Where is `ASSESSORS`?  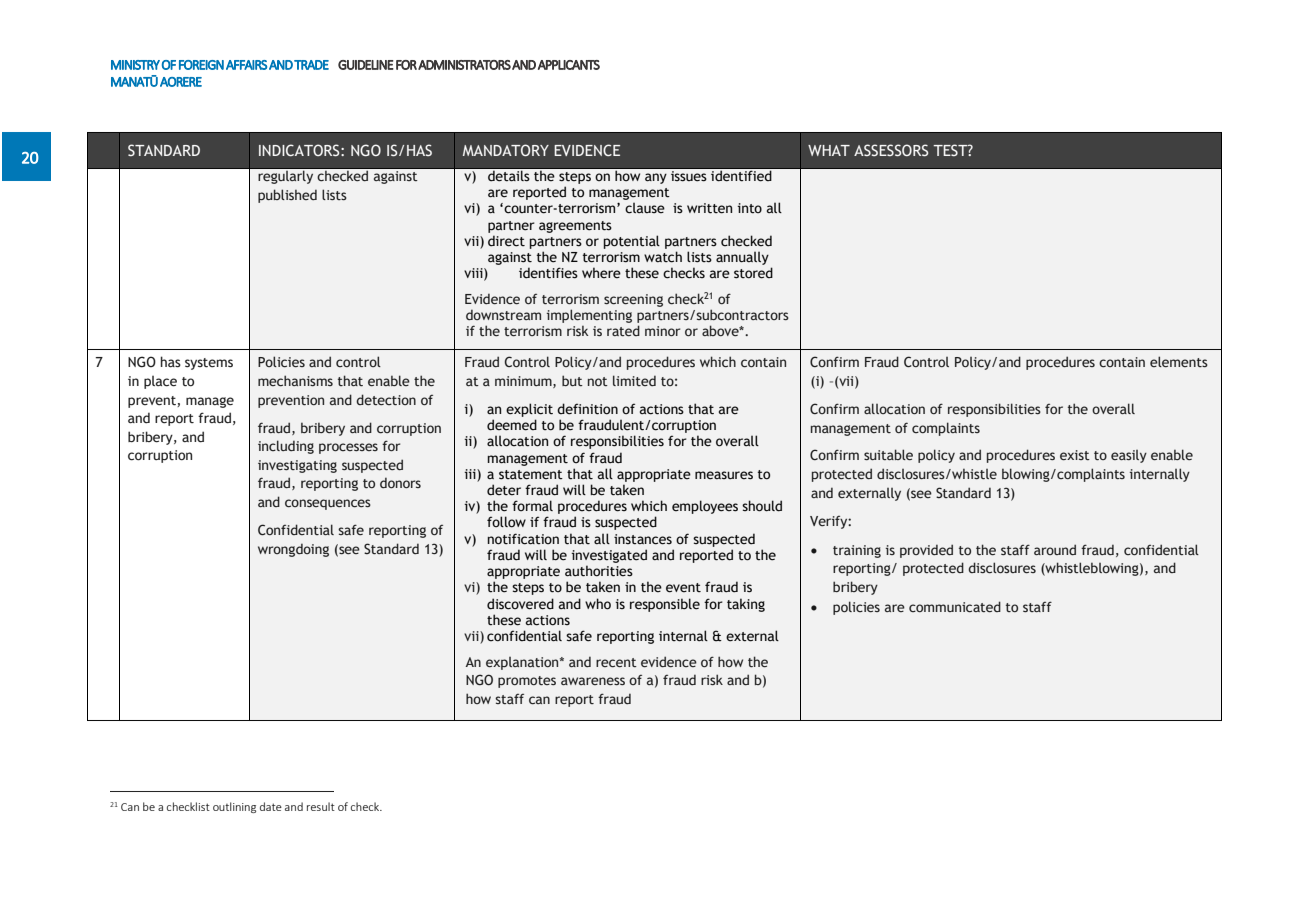
ASSESSORS is located at coordinates (891, 150).
